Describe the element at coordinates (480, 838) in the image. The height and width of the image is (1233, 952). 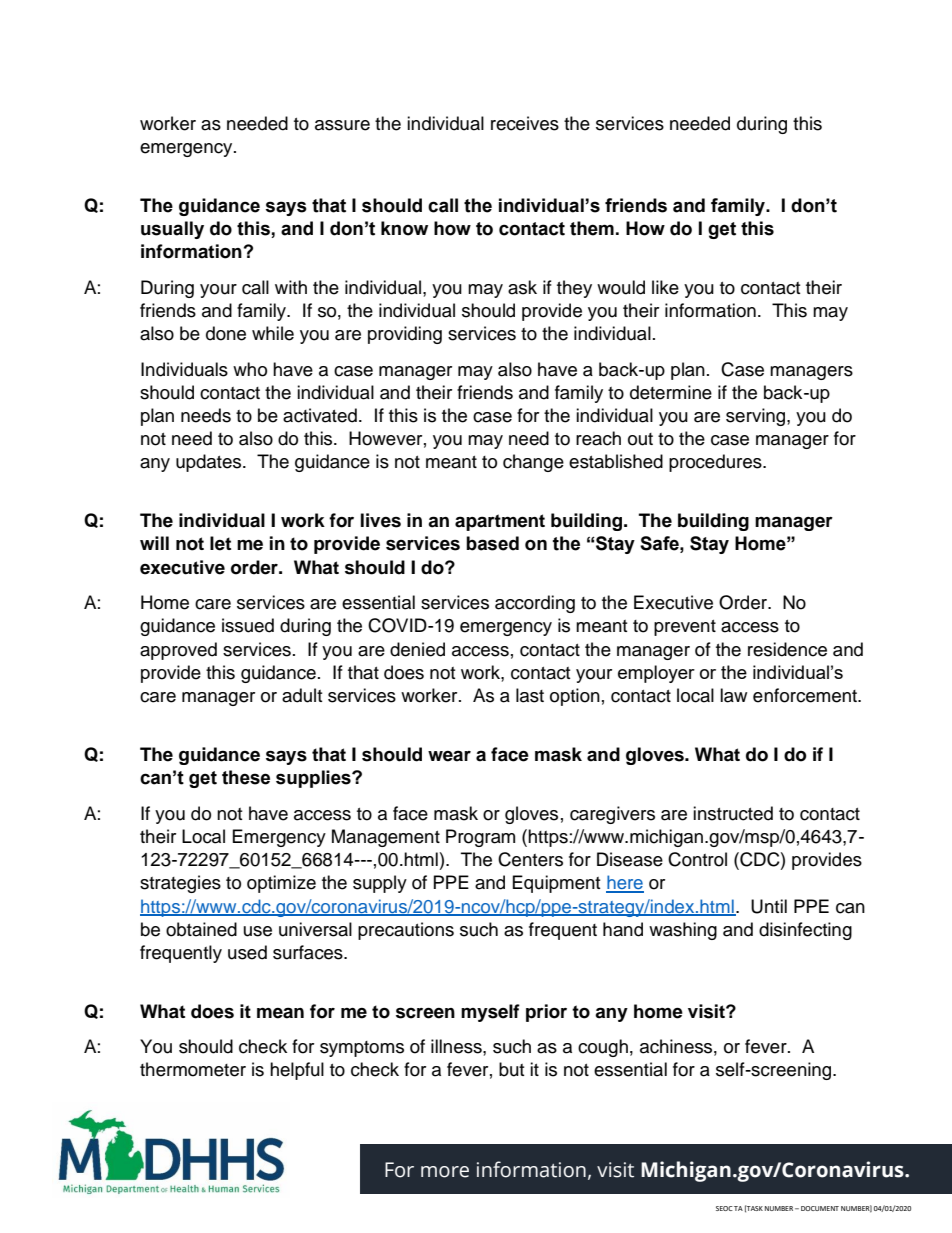
I see `Program` at that location.
